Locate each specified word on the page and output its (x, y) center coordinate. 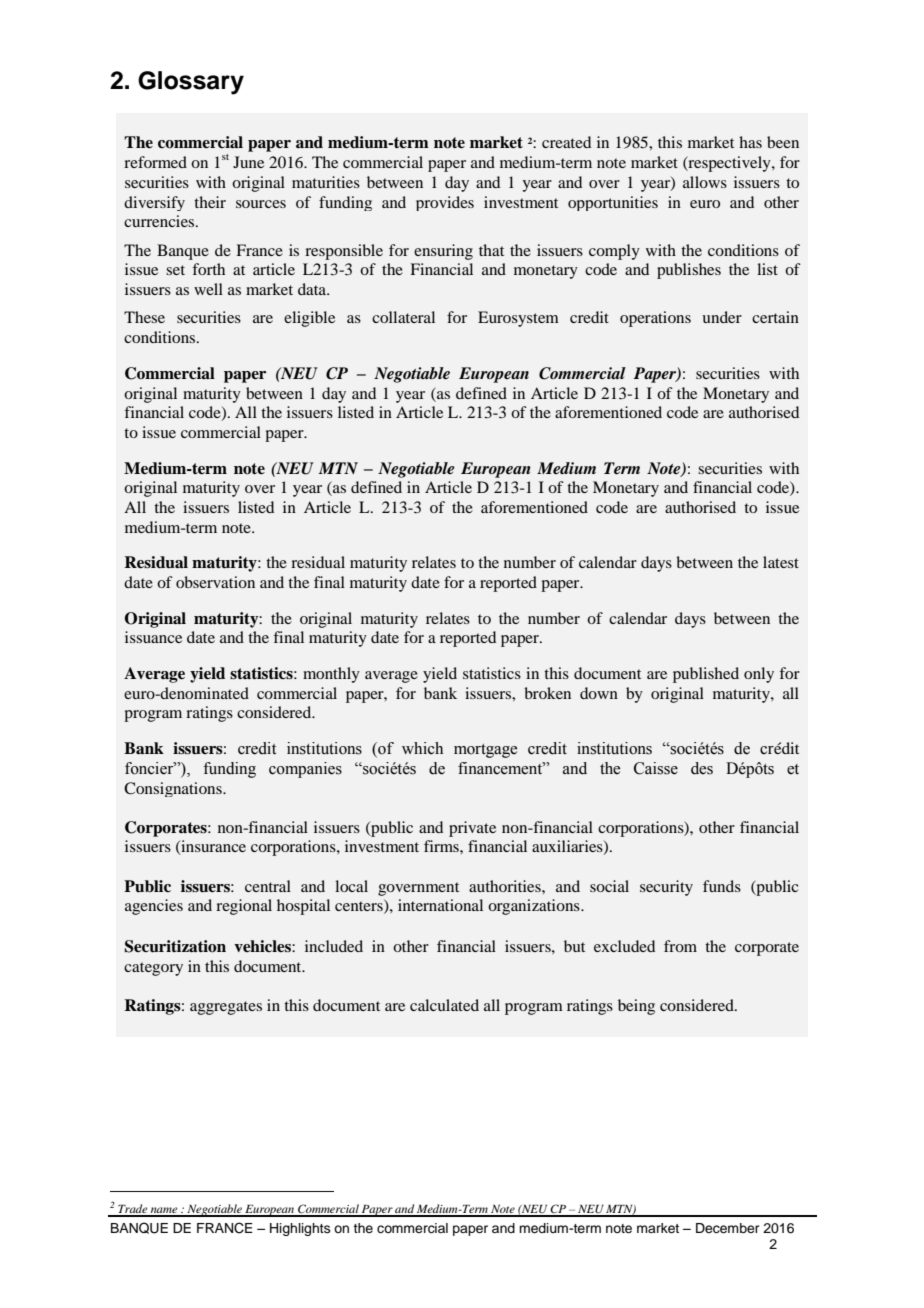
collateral (403, 317)
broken (547, 693)
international (440, 905)
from (680, 946)
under (722, 317)
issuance (153, 637)
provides (445, 203)
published (706, 675)
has (750, 142)
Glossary (191, 83)
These (144, 317)
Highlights (300, 1229)
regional (244, 907)
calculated (444, 1005)
